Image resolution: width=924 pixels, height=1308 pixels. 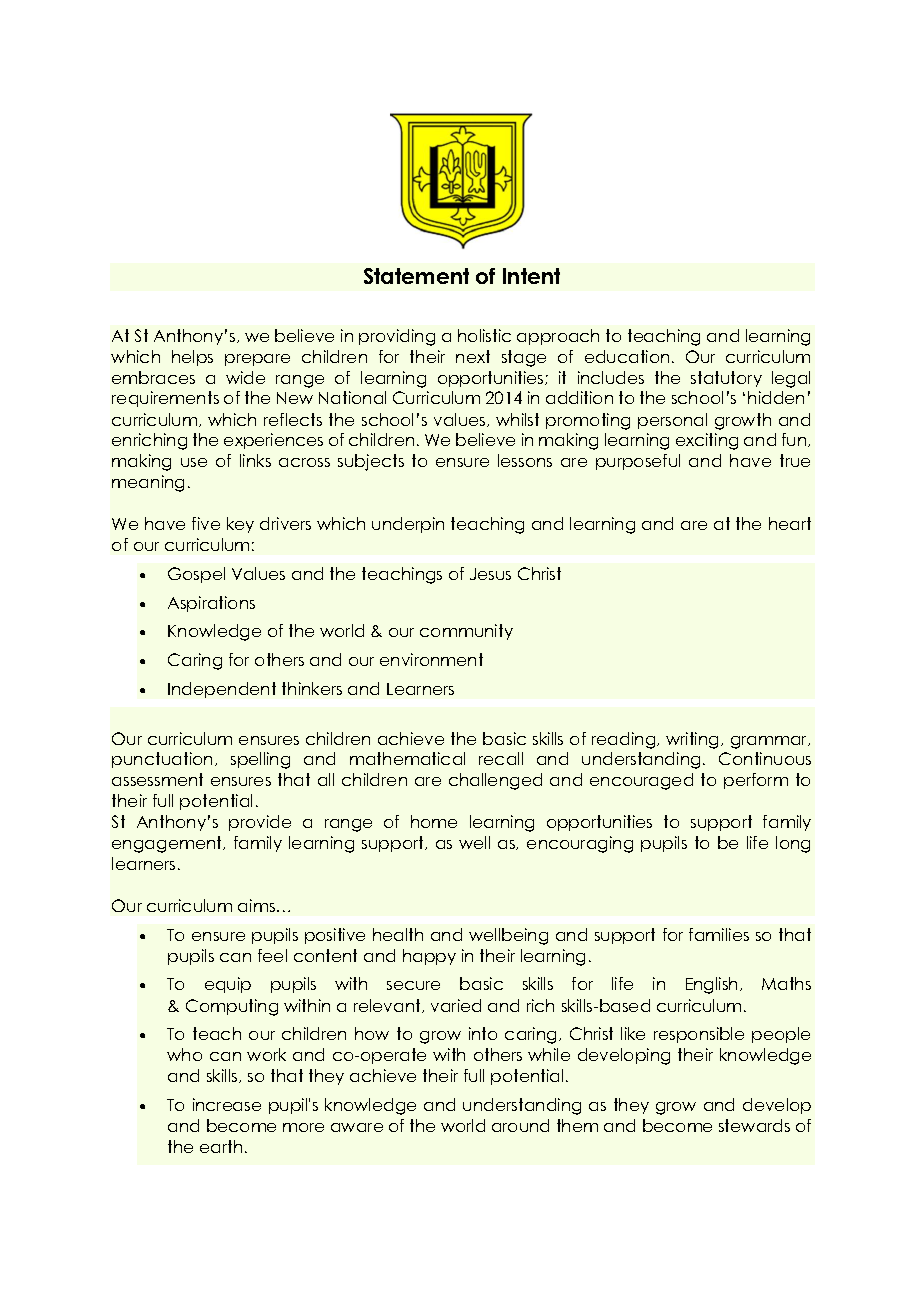 I want to click on provide, so click(x=260, y=823).
